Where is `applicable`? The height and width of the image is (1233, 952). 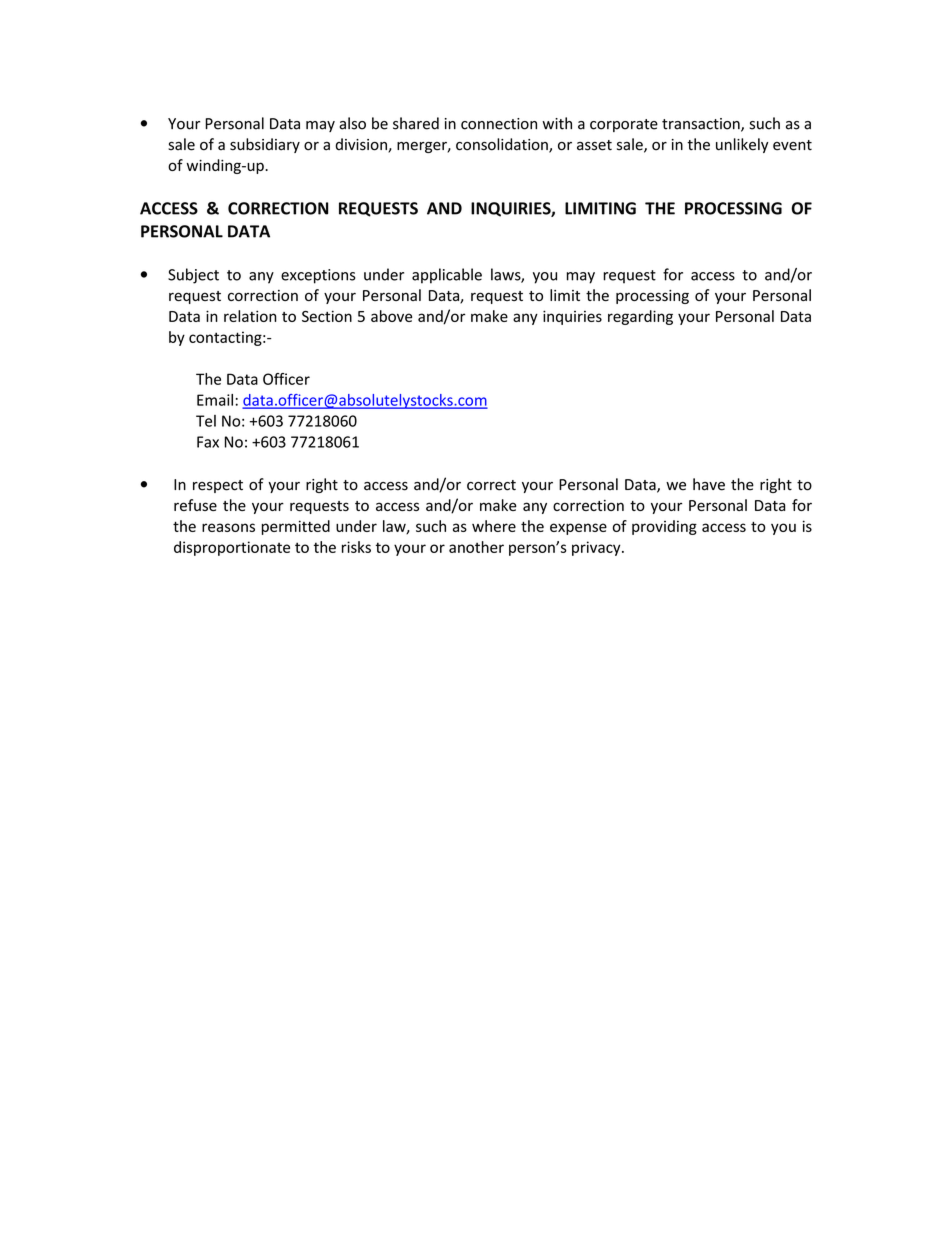
applicable is located at coordinates (447, 276).
